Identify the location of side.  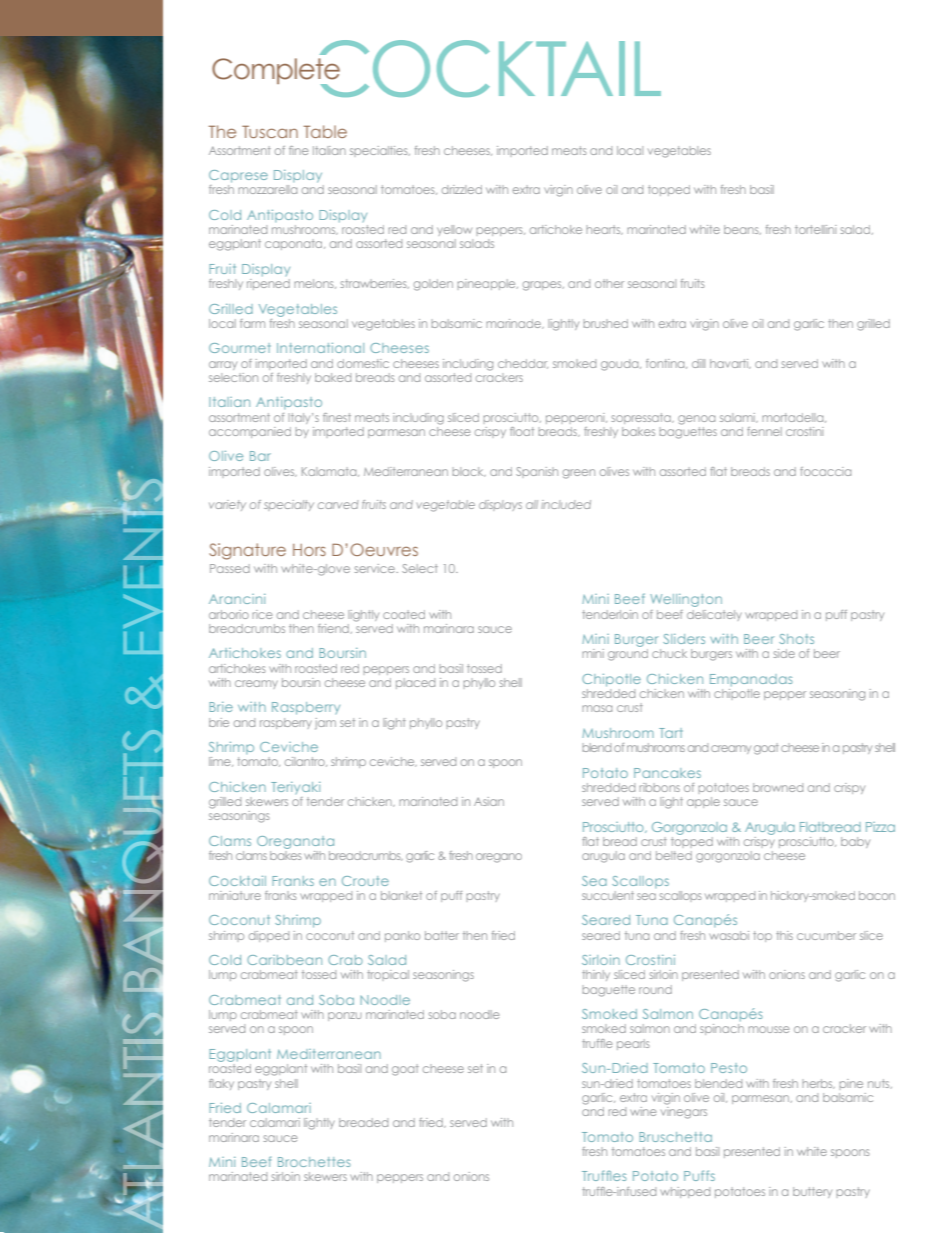
(784, 653).
